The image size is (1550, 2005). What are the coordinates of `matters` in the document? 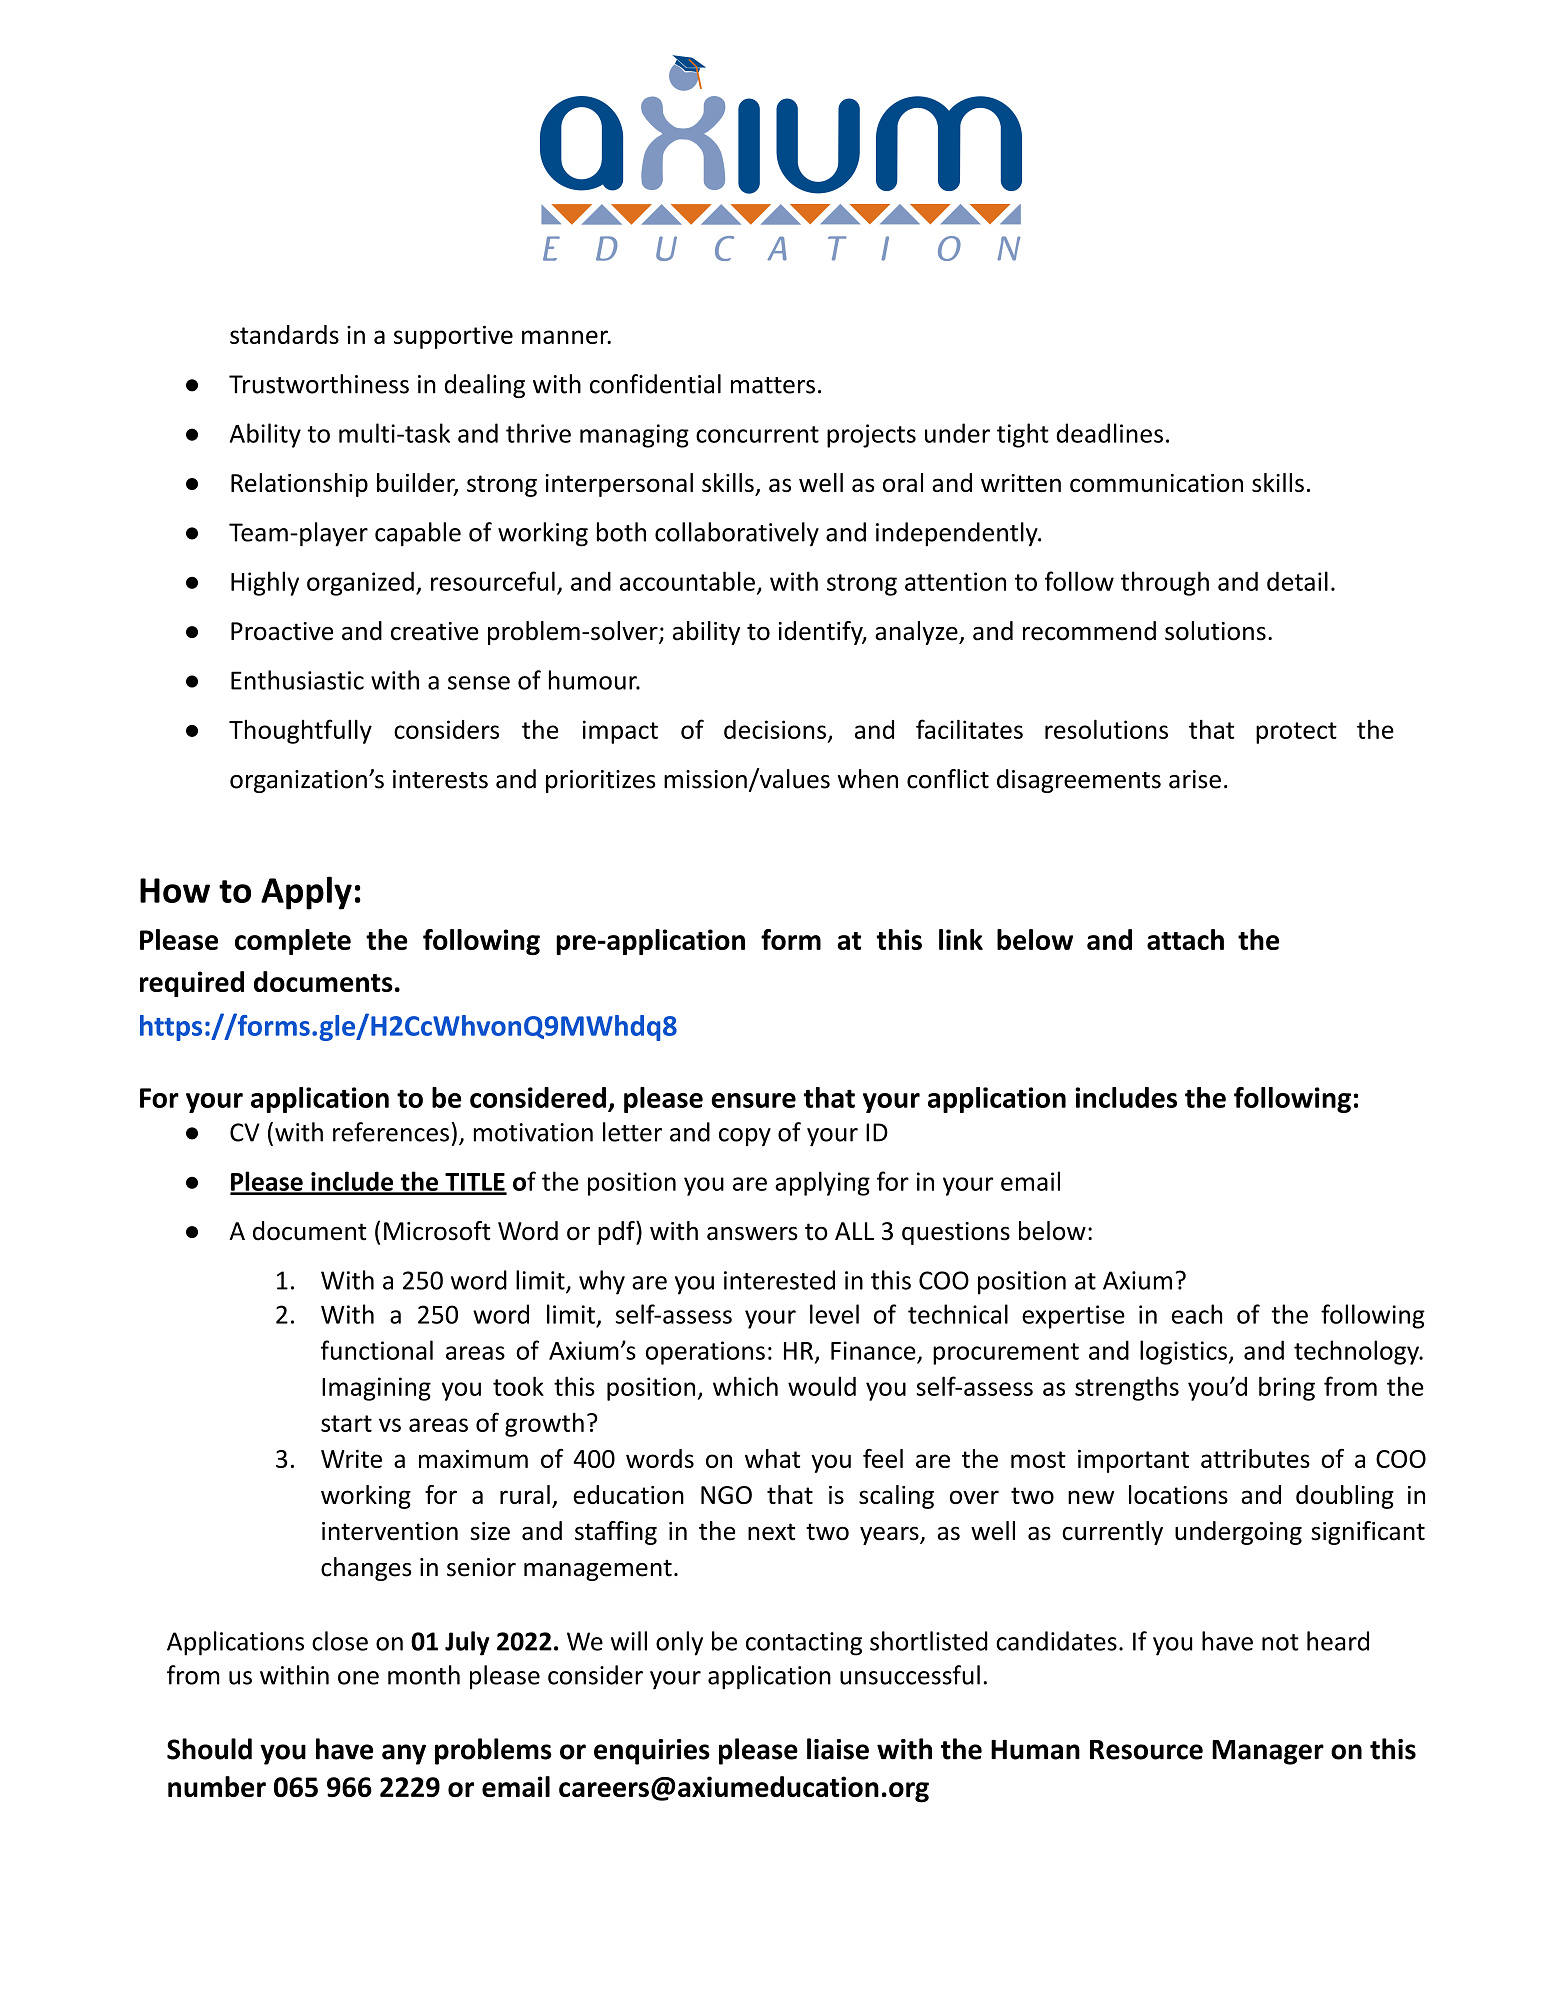 It's located at (773, 385).
